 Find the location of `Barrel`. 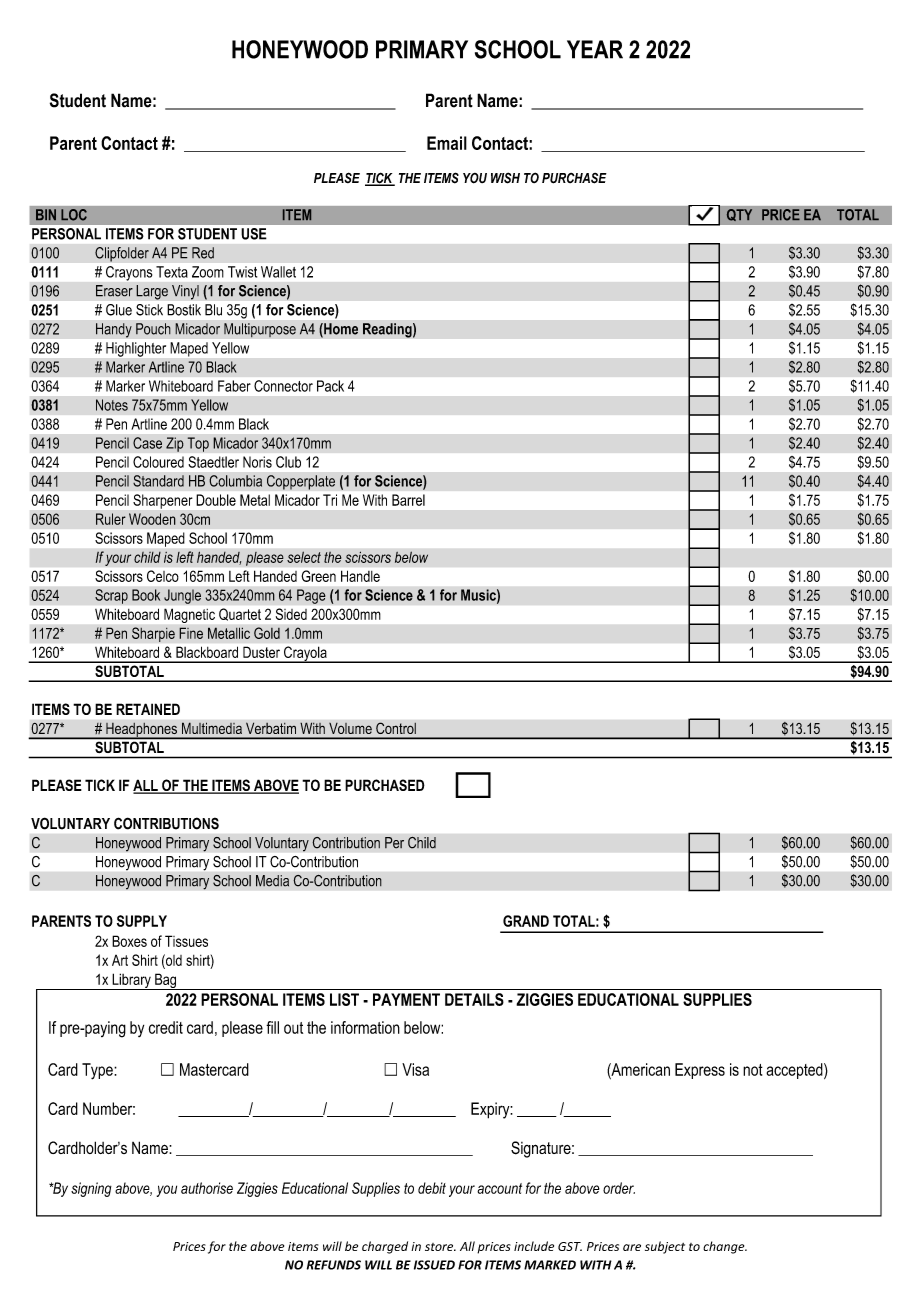

Barrel is located at coordinates (408, 500).
